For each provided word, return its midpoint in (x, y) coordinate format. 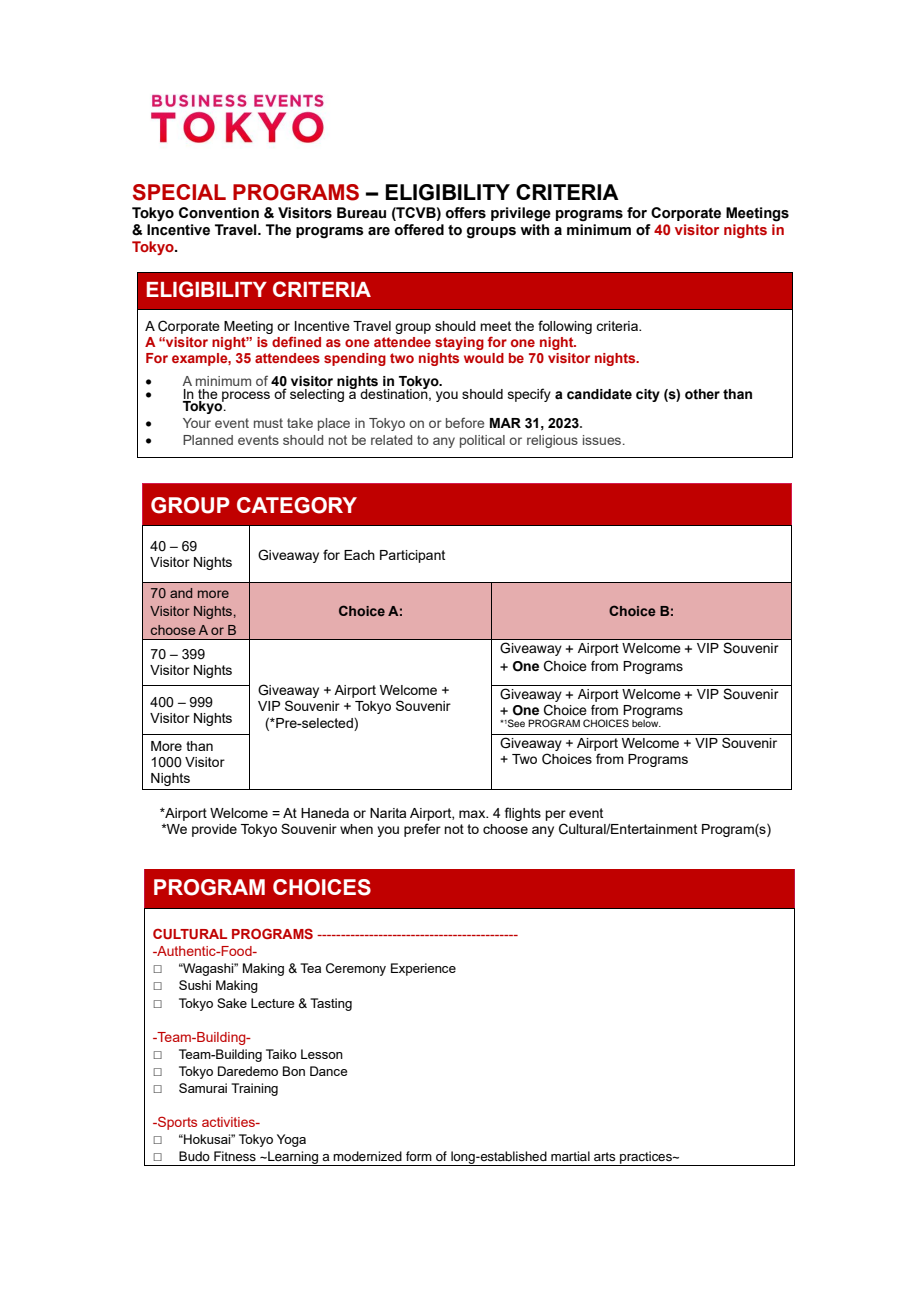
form (419, 1156)
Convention (219, 213)
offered (419, 230)
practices (646, 1158)
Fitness (235, 1156)
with (534, 230)
